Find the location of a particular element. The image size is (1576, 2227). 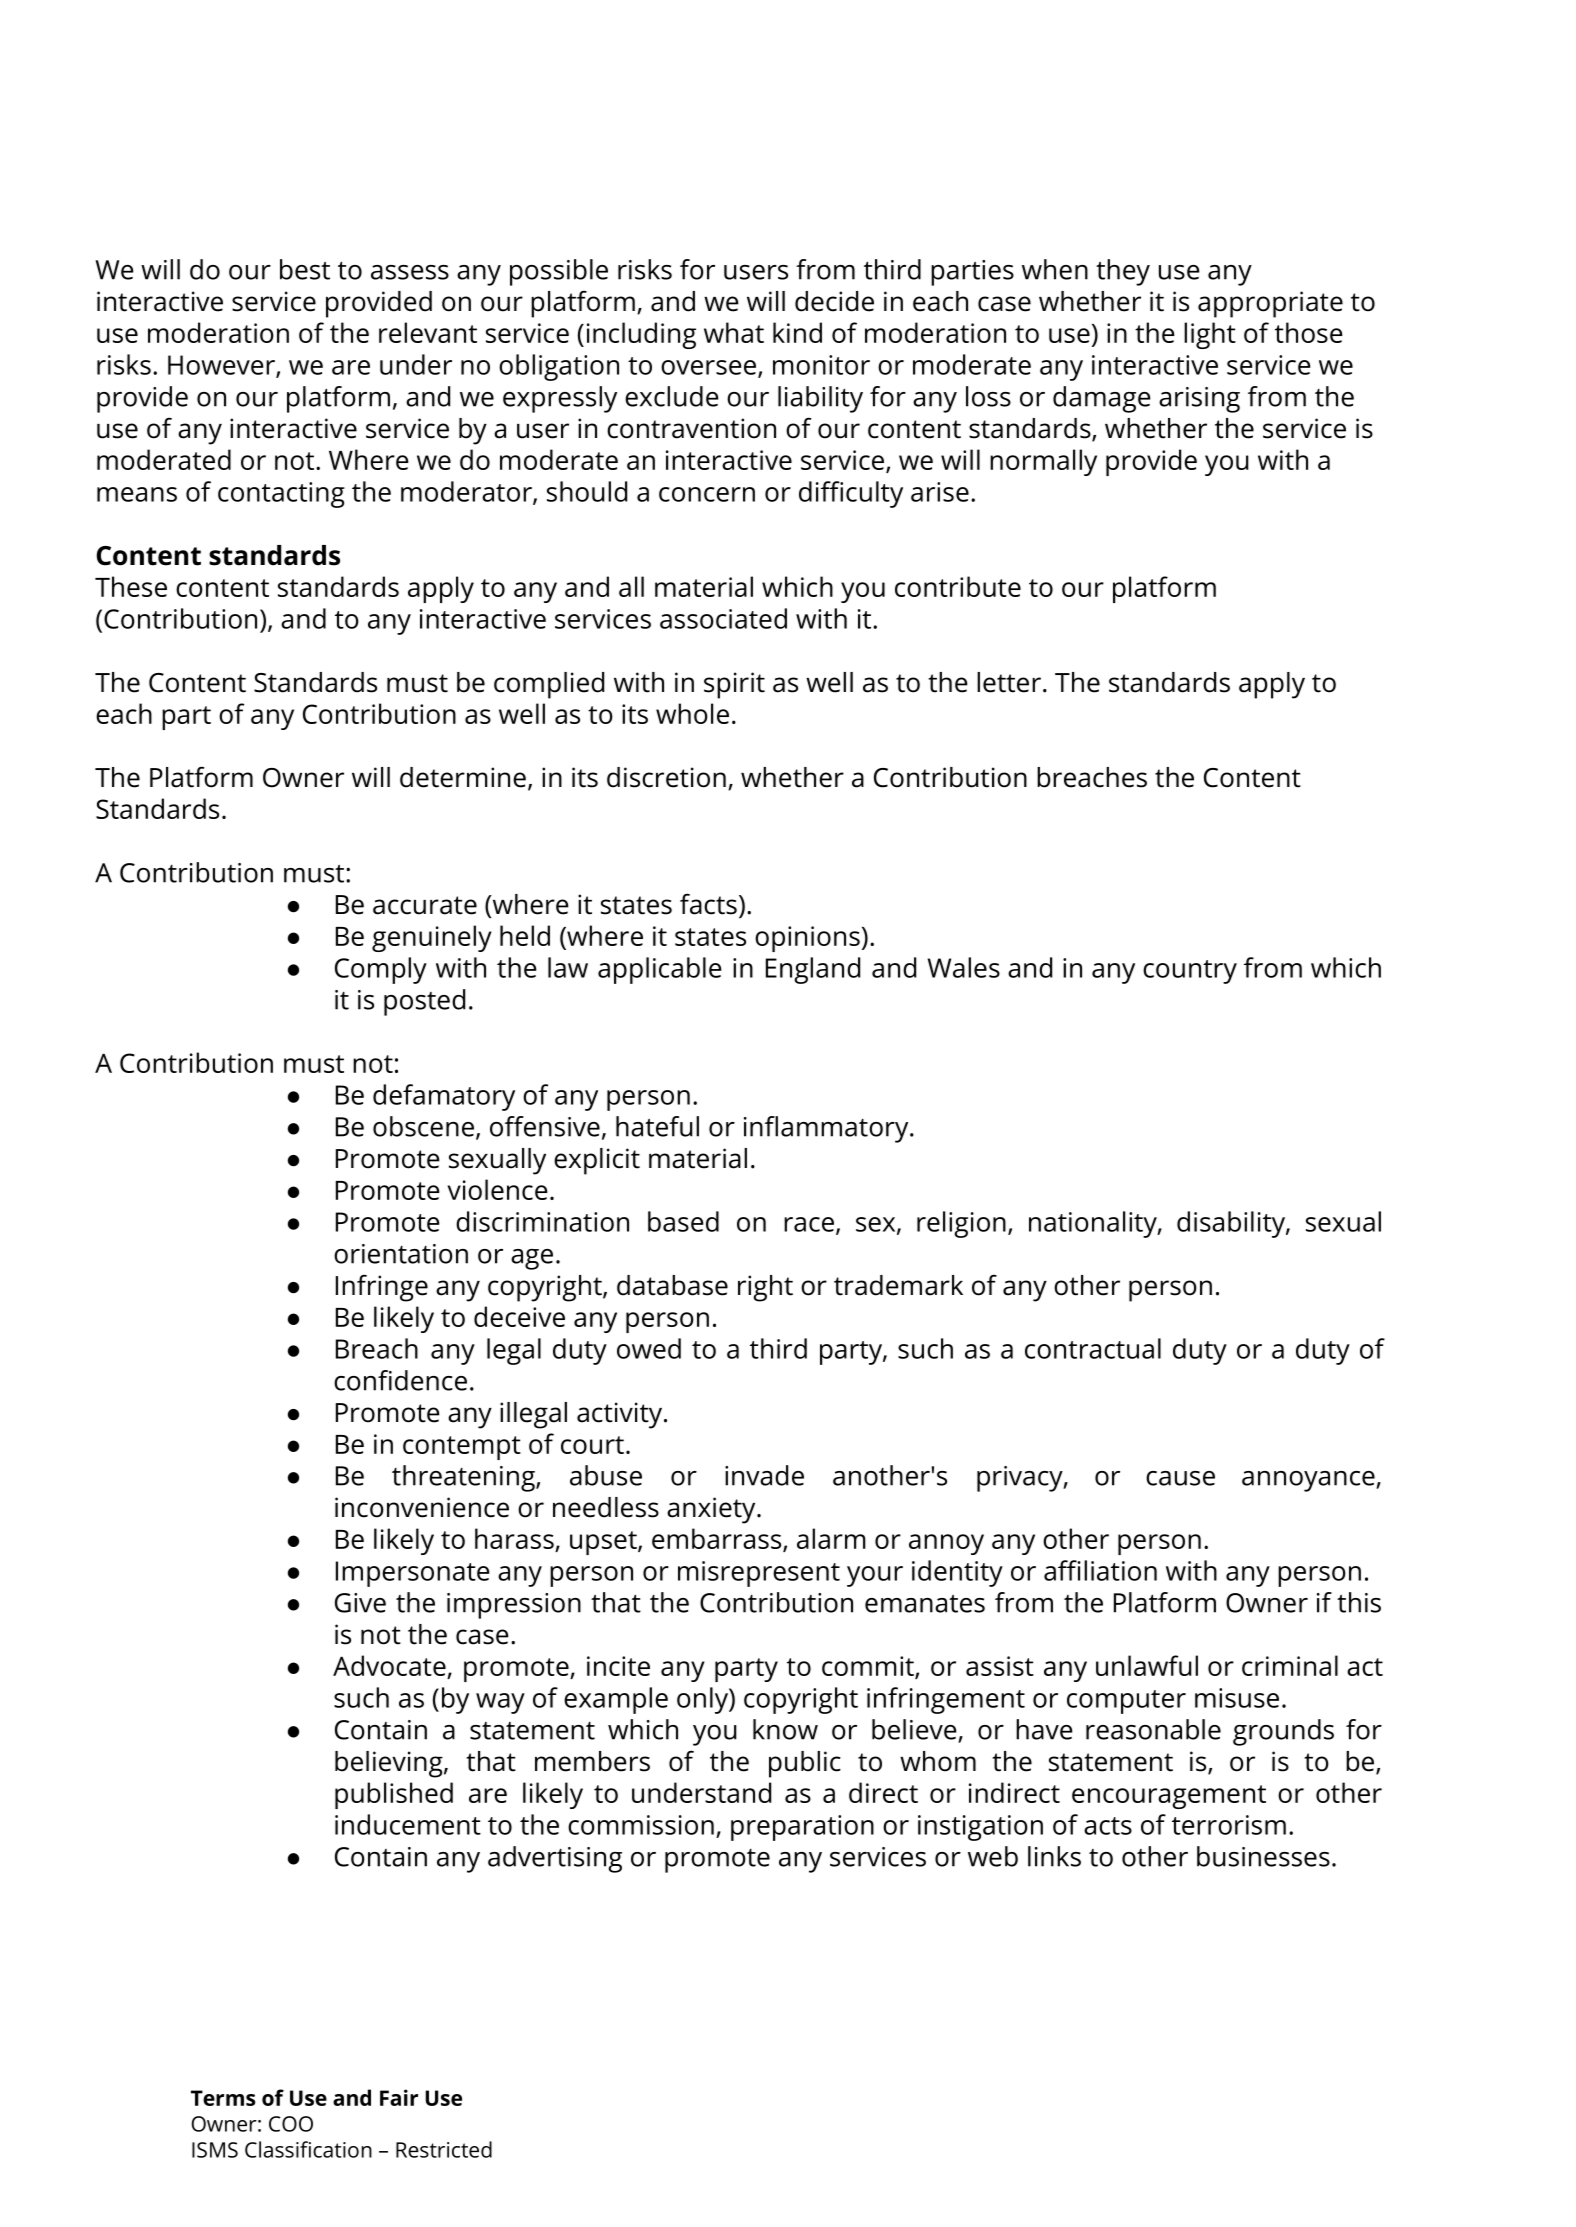

spirit is located at coordinates (734, 685).
